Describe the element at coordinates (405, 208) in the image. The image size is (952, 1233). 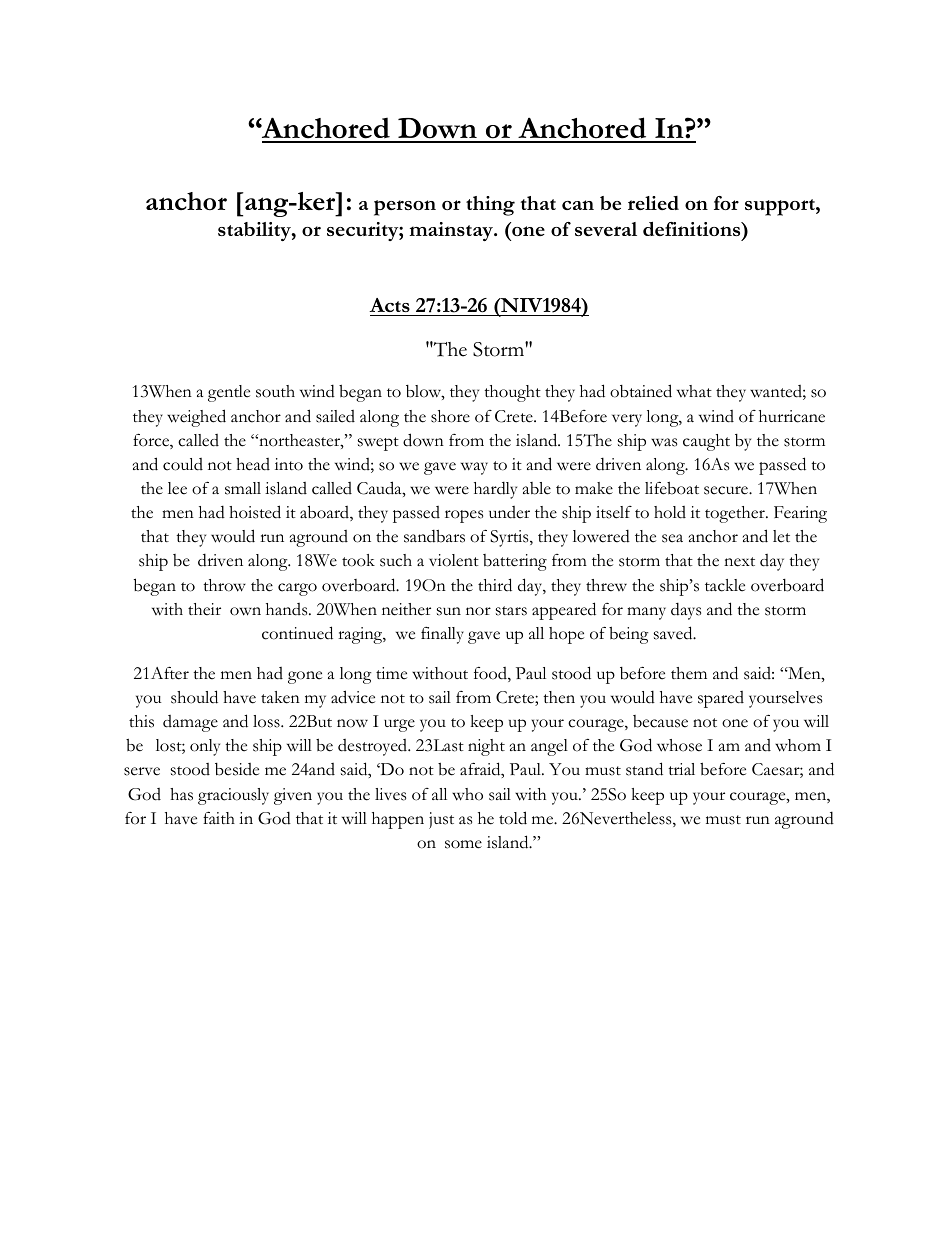
I see `person` at that location.
